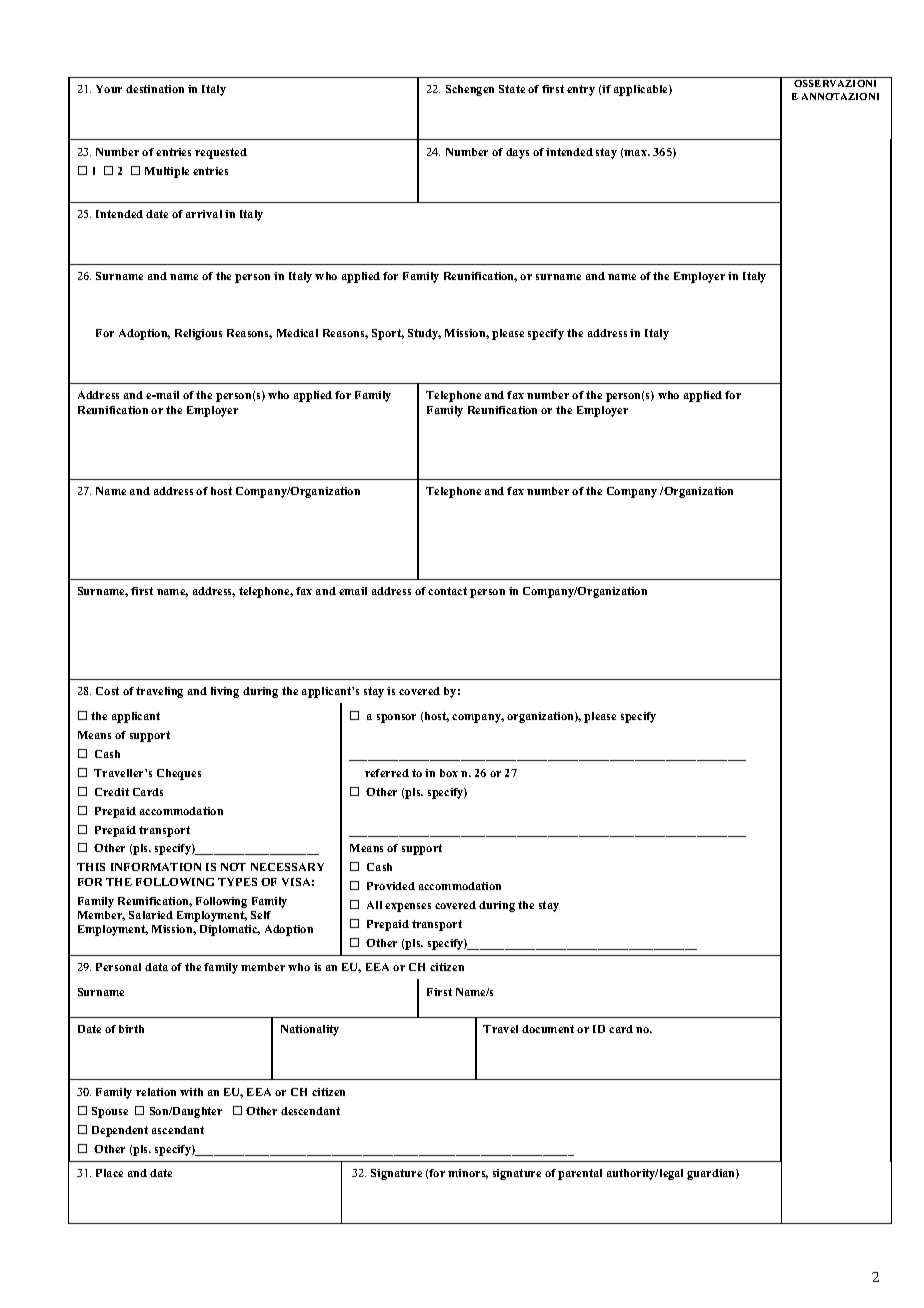 The width and height of the screenshot is (924, 1308). What do you see at coordinates (449, 773) in the screenshot?
I see `box` at bounding box center [449, 773].
